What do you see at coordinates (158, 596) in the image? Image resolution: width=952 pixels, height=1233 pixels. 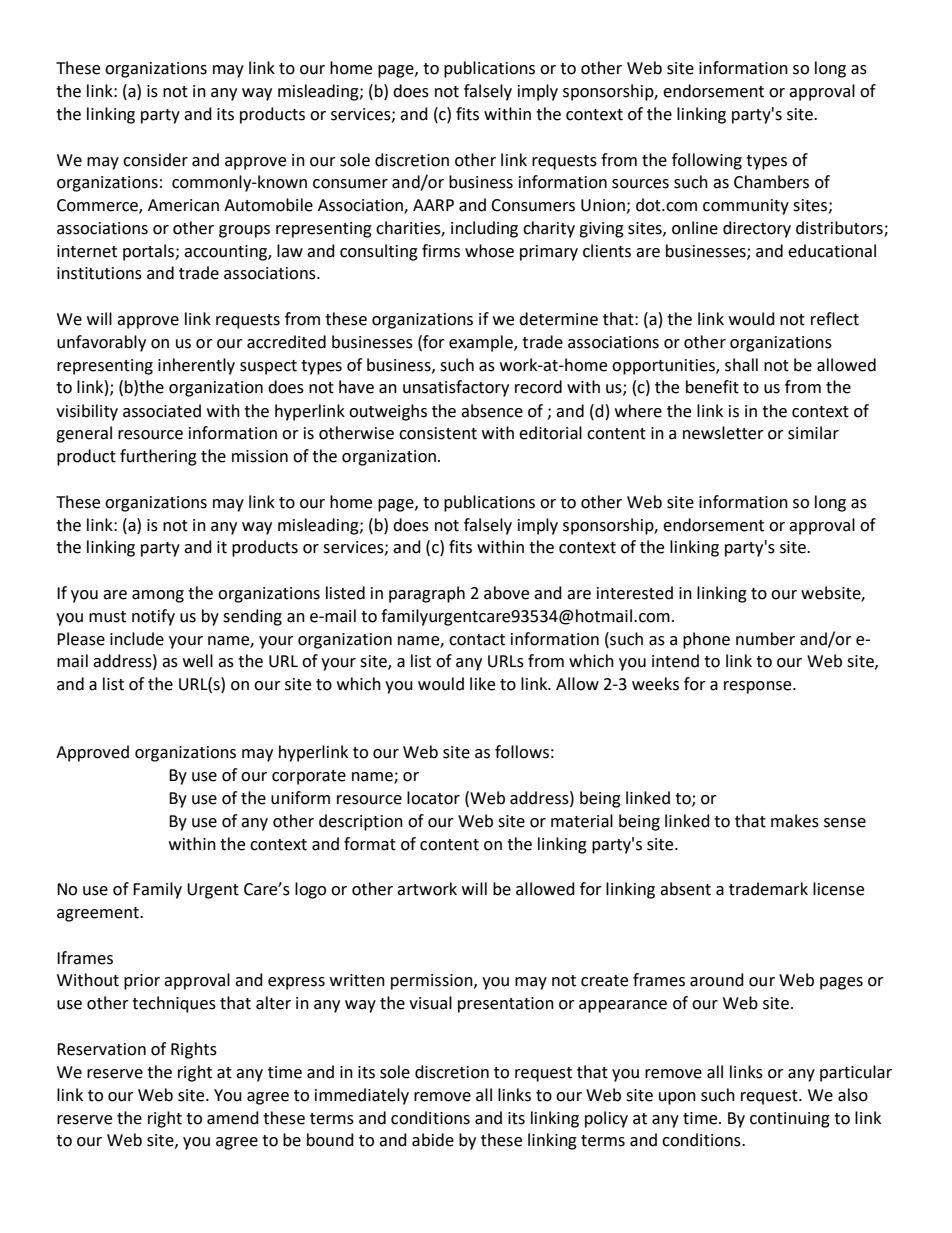 I see `among` at bounding box center [158, 596].
